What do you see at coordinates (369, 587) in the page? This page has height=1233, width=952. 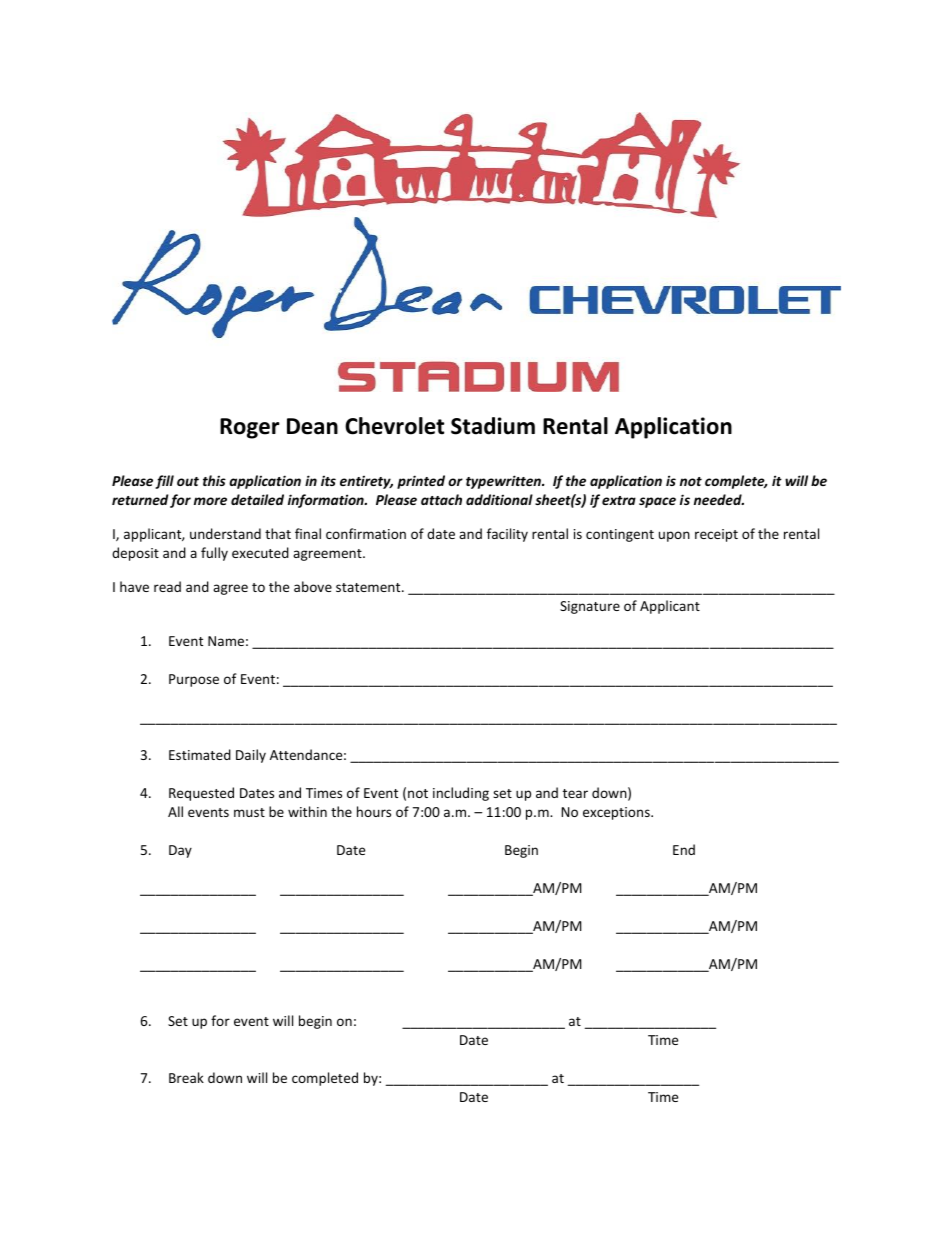 I see `statement` at bounding box center [369, 587].
